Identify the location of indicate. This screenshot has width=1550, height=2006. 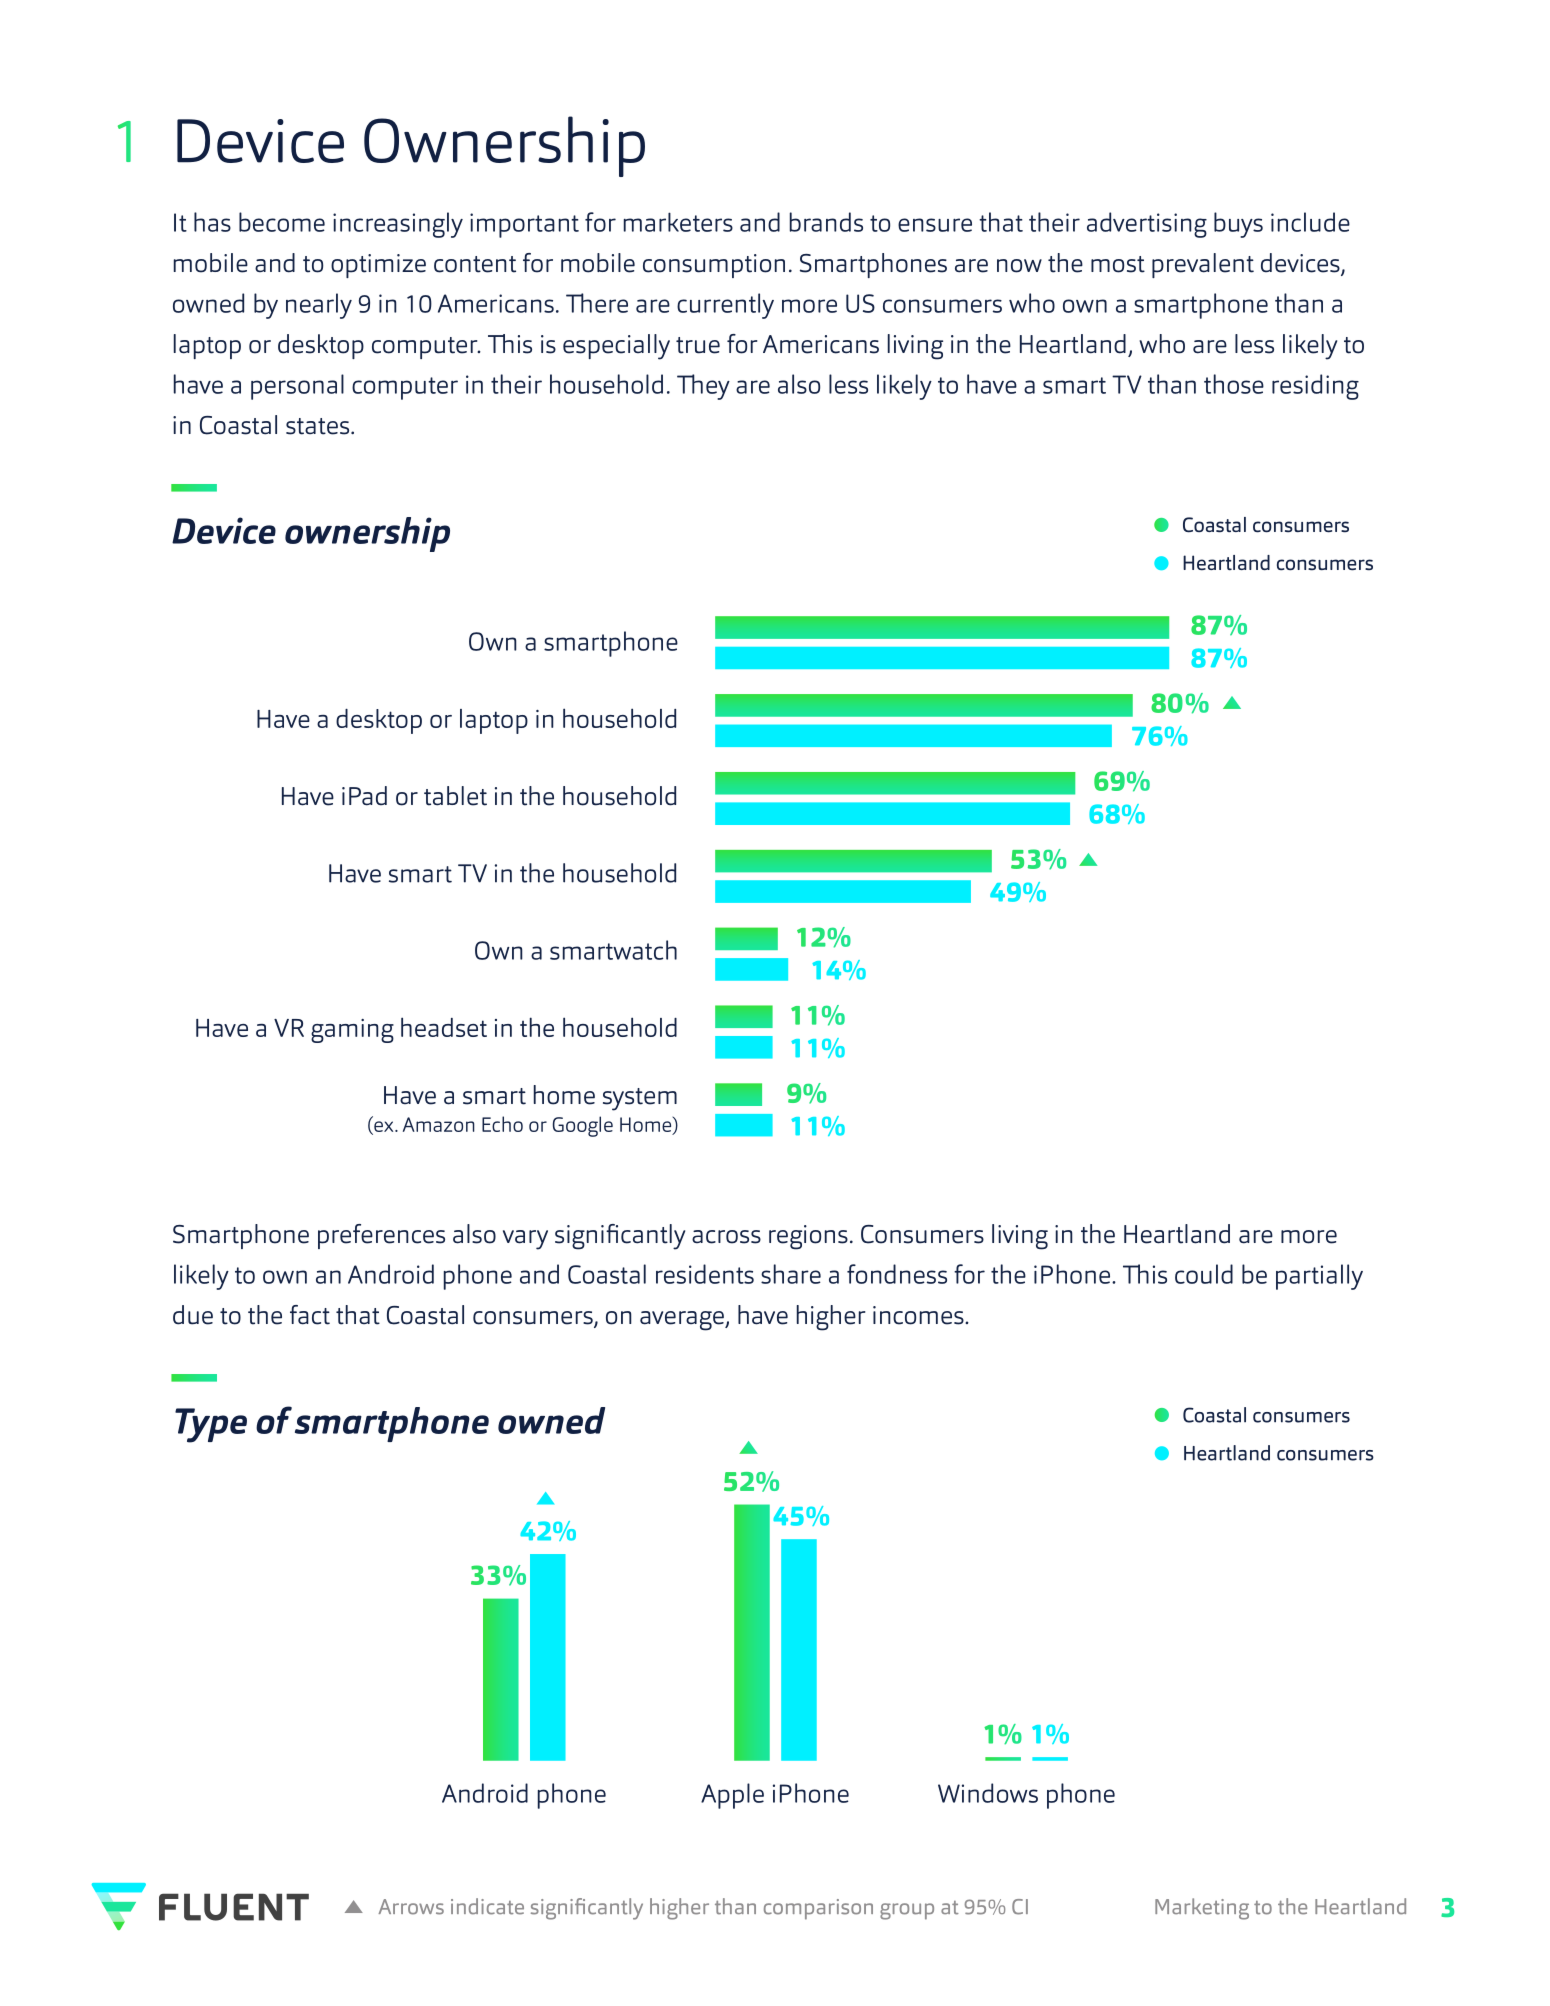
(487, 1906).
